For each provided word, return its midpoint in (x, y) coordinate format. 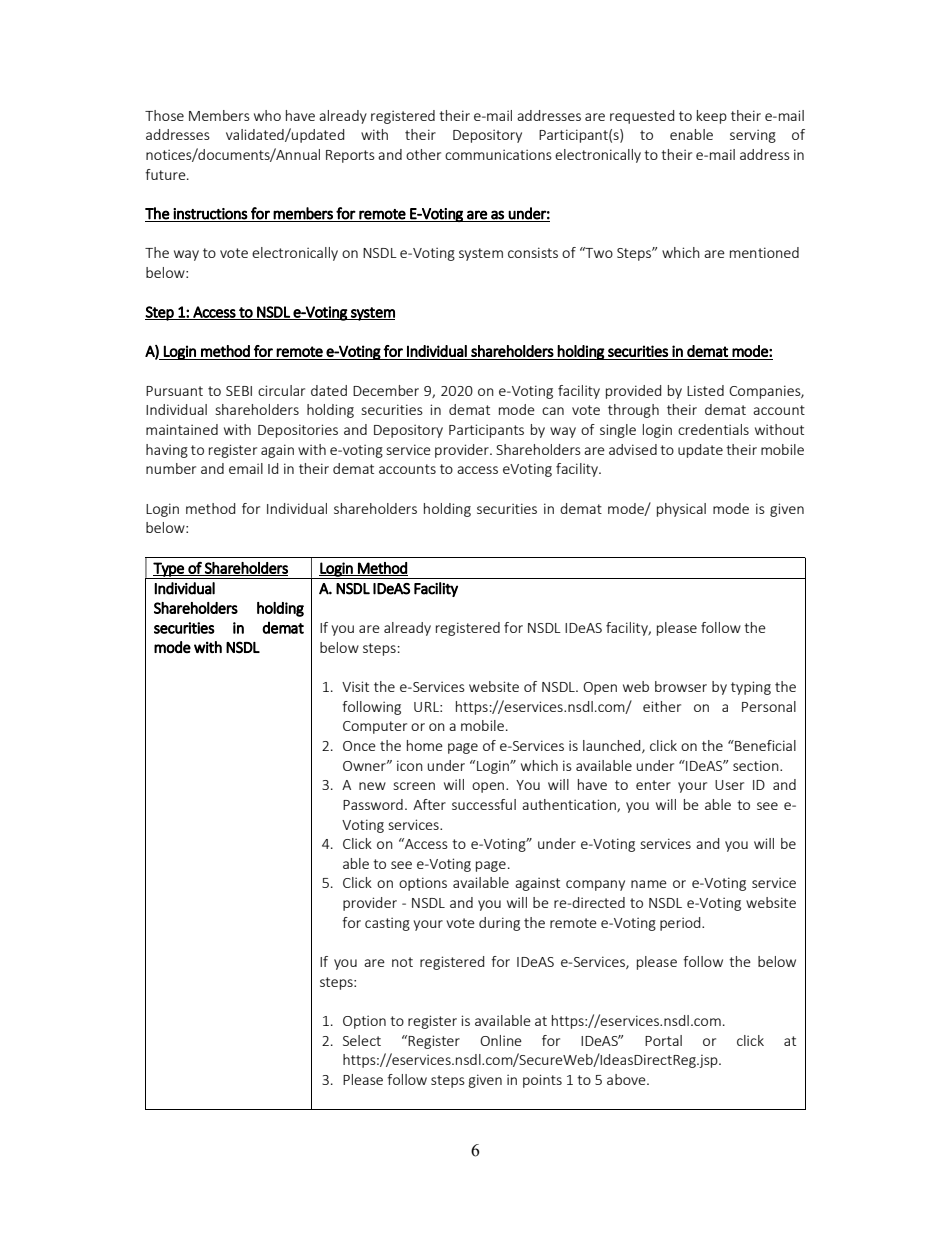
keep (712, 117)
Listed (705, 390)
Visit (355, 686)
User (729, 785)
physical (681, 510)
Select (362, 1040)
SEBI (239, 391)
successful (484, 804)
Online (501, 1040)
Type (168, 570)
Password (373, 804)
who (267, 115)
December (386, 390)
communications (498, 154)
